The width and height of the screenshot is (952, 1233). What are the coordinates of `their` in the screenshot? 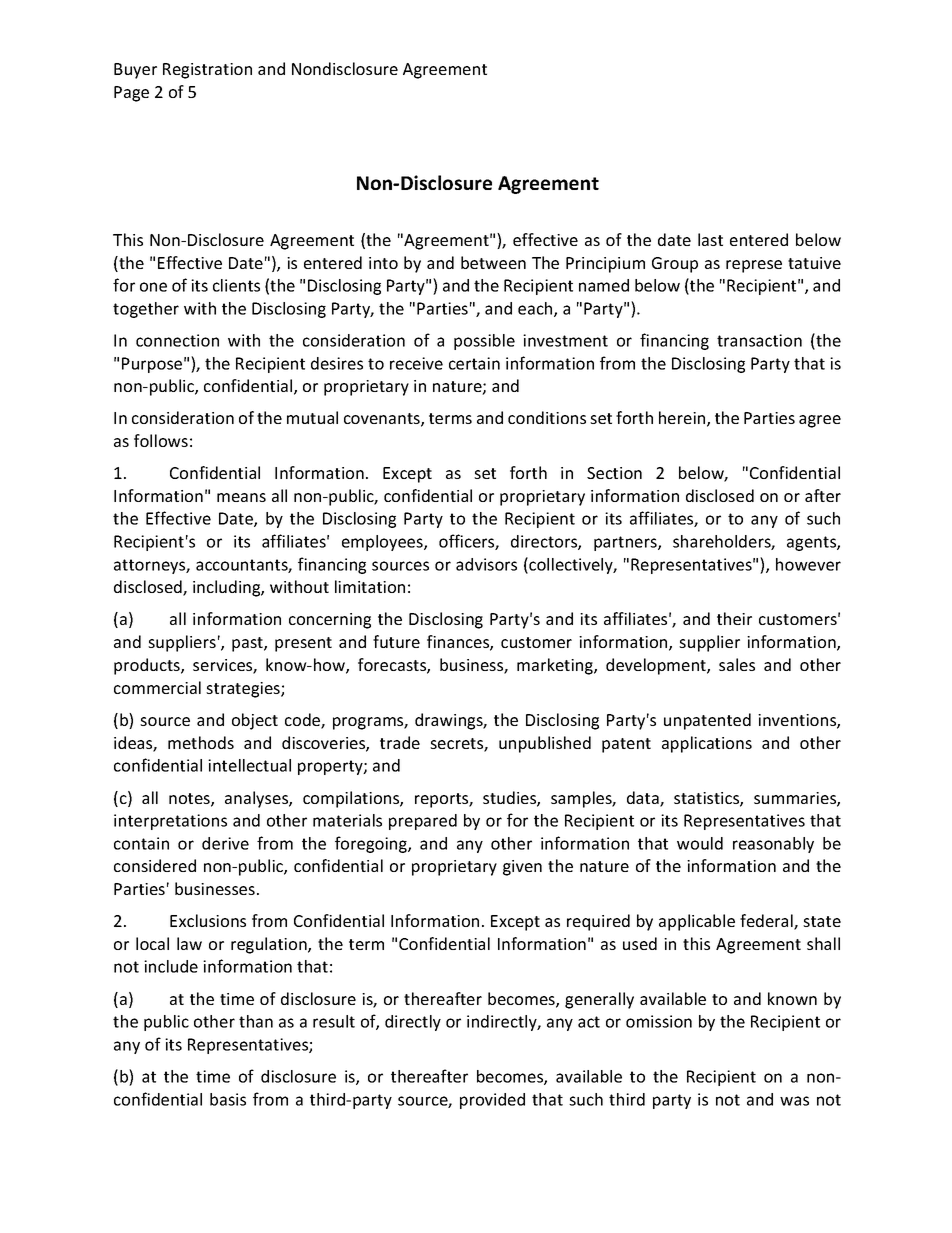 It's located at (734, 618).
